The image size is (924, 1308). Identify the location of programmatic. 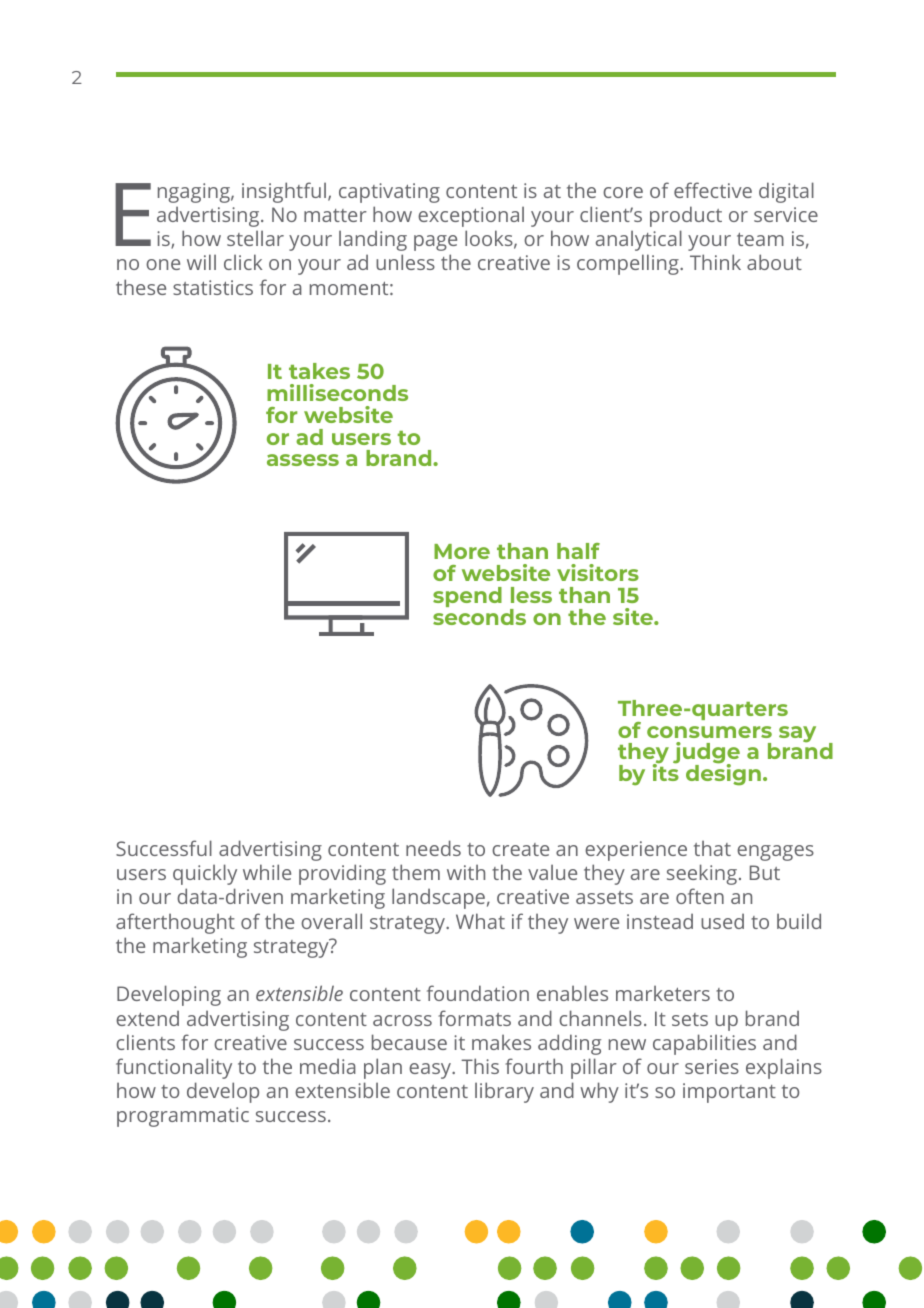
(183, 1117).
